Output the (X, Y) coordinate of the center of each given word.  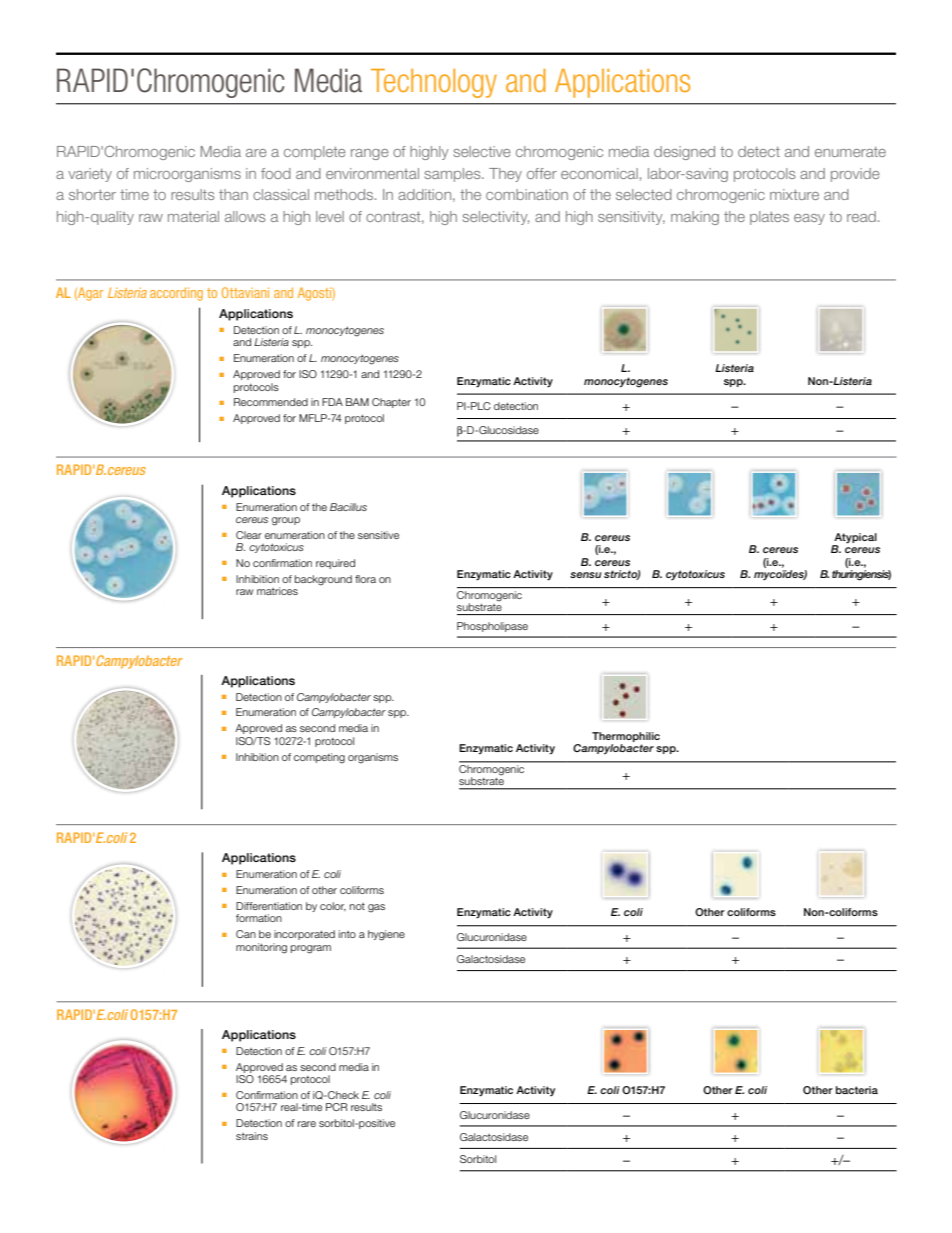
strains (252, 1136)
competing (319, 758)
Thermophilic (626, 737)
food (276, 173)
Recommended (271, 402)
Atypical (855, 538)
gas (376, 908)
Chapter (391, 403)
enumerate (850, 152)
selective (482, 151)
